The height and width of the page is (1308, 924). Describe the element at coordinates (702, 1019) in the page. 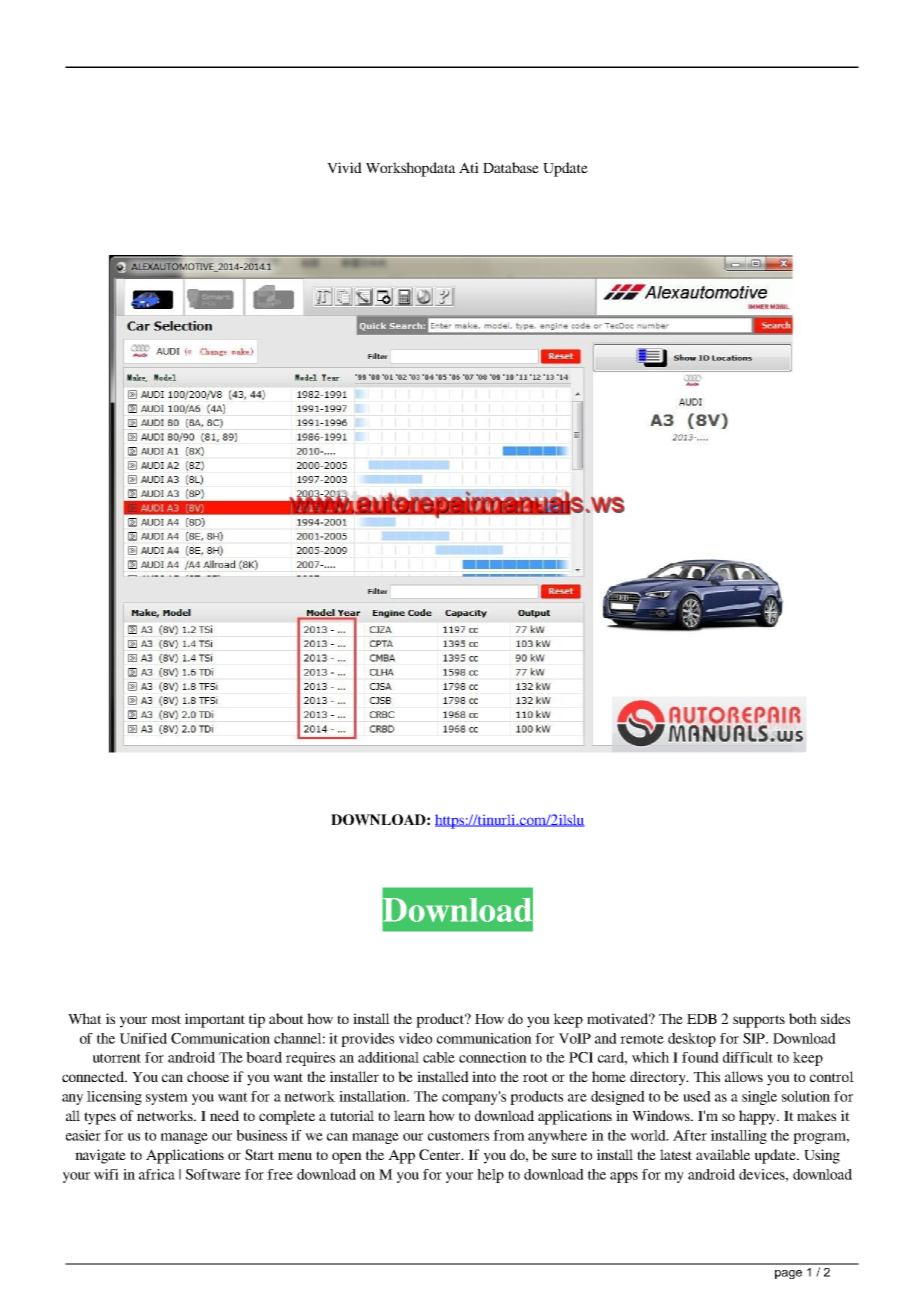

I see `EDB` at that location.
